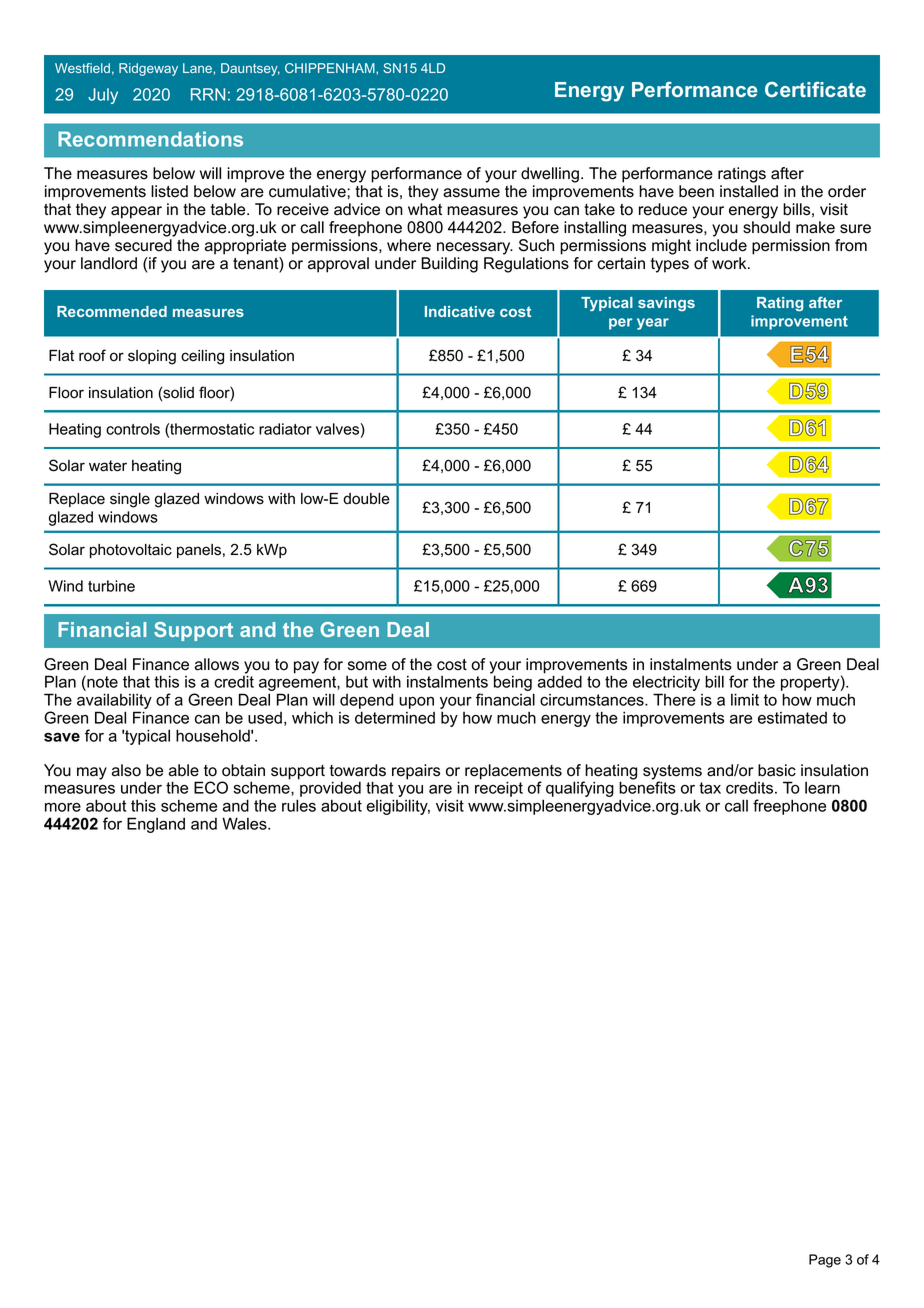  What do you see at coordinates (825, 1261) in the image?
I see `Page` at bounding box center [825, 1261].
